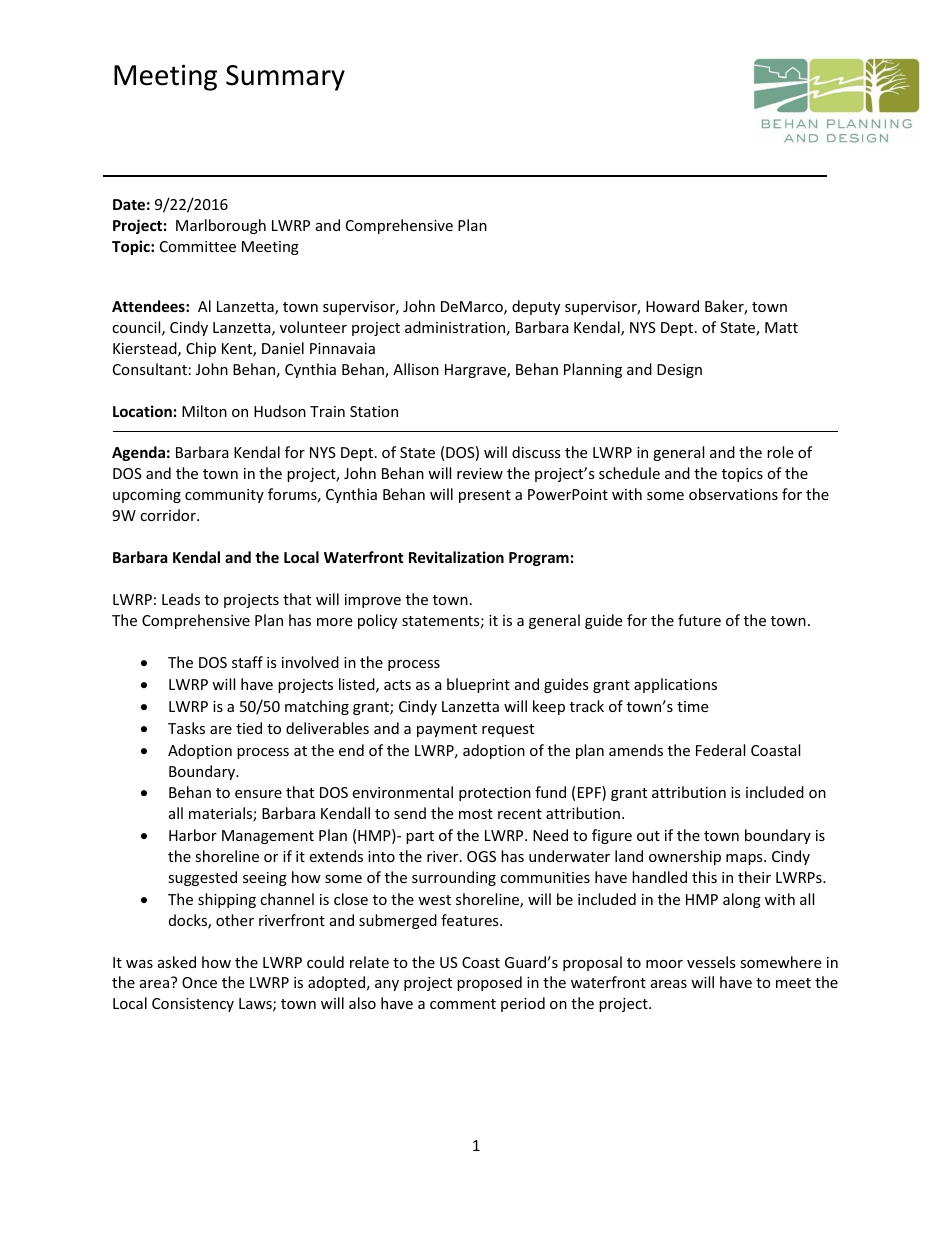  Describe the element at coordinates (456, 557) in the image. I see `Revitalization` at that location.
